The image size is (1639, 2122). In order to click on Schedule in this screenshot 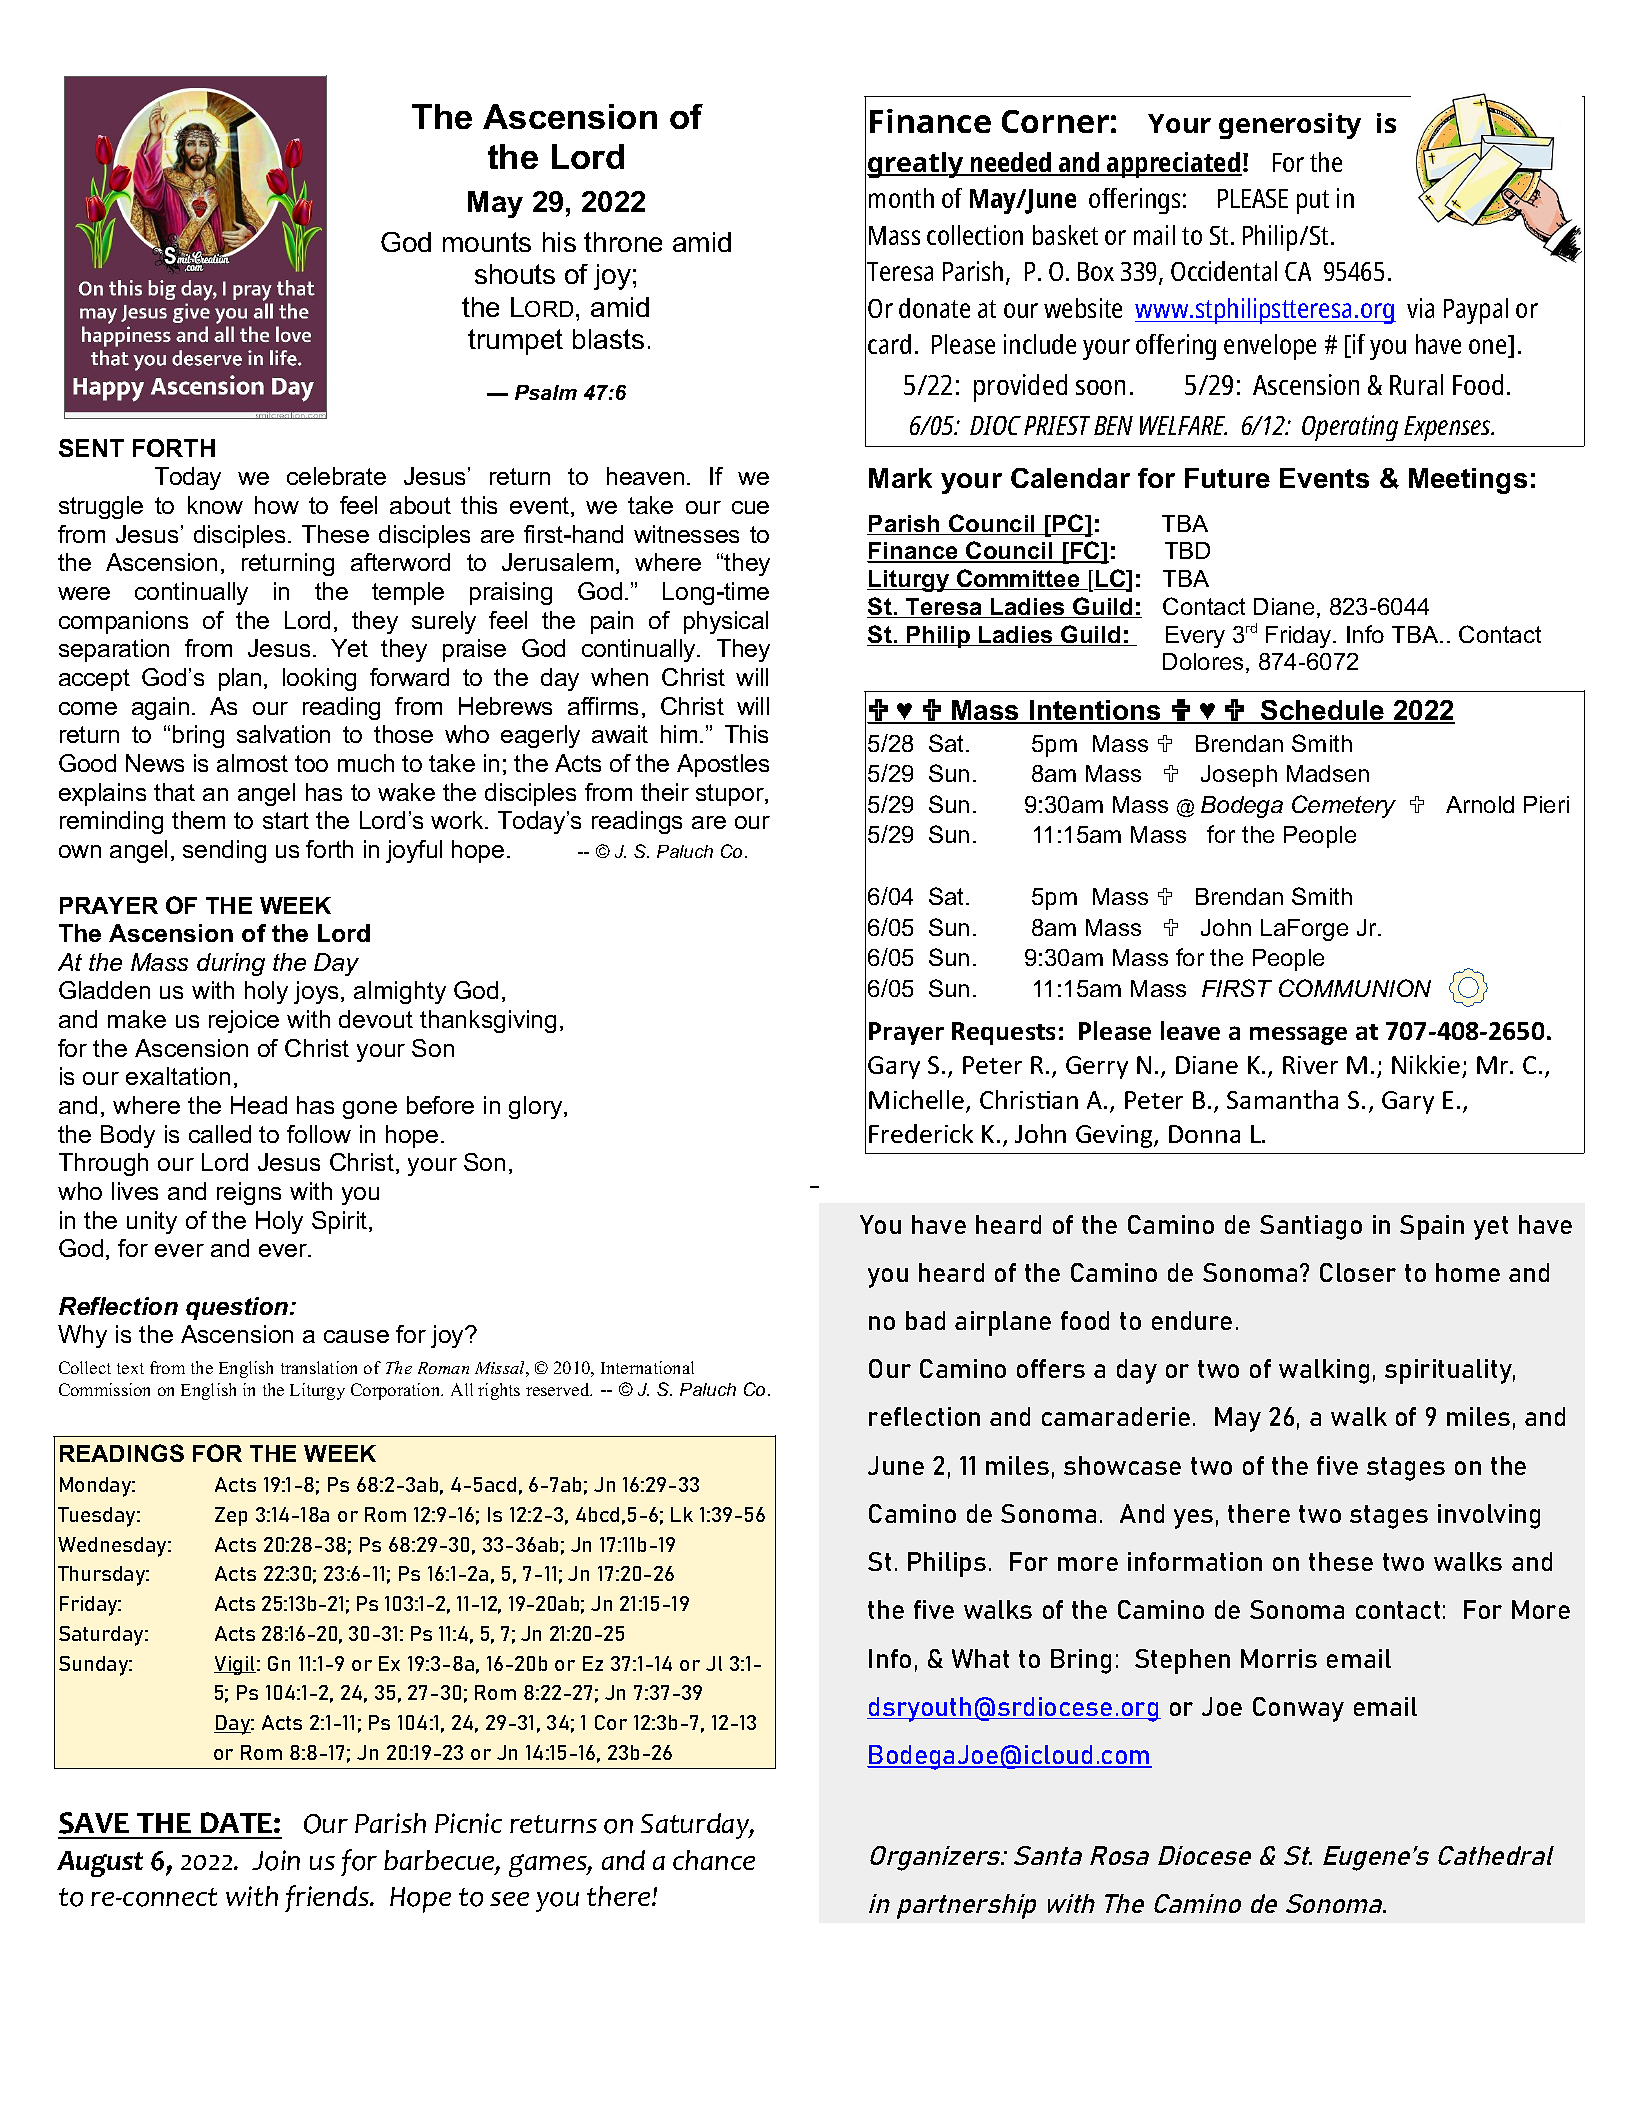, I will do `click(1323, 711)`.
